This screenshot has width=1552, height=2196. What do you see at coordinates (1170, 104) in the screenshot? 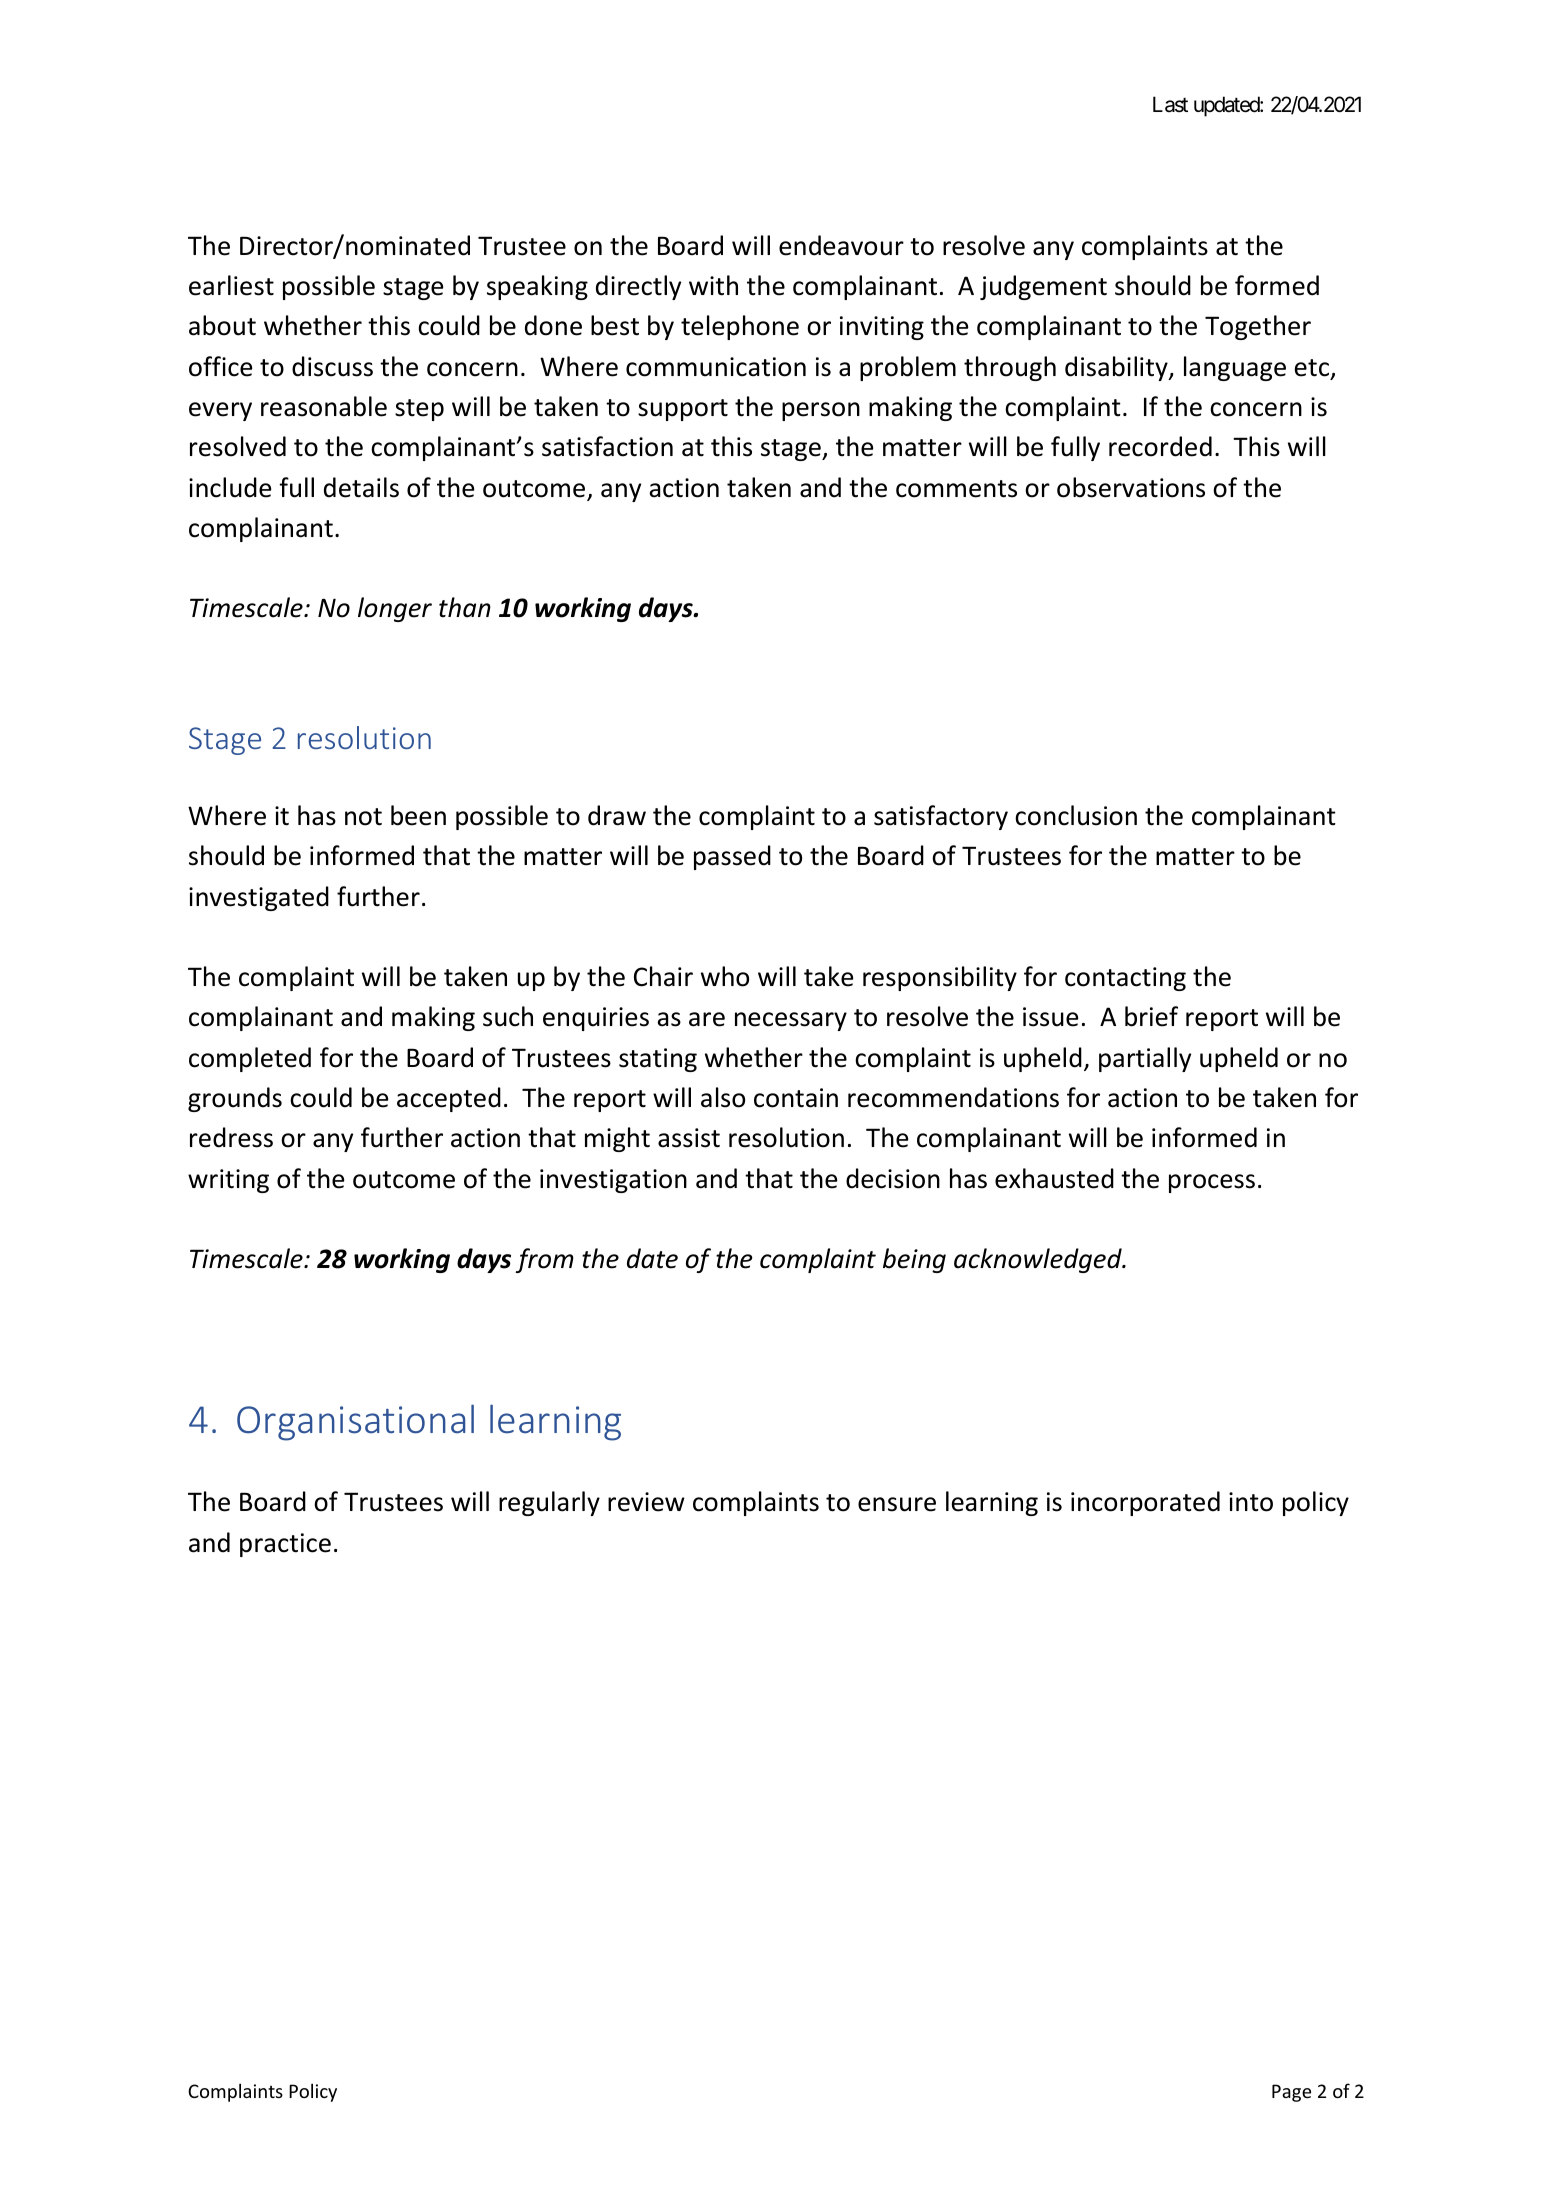
I see `Last` at bounding box center [1170, 104].
